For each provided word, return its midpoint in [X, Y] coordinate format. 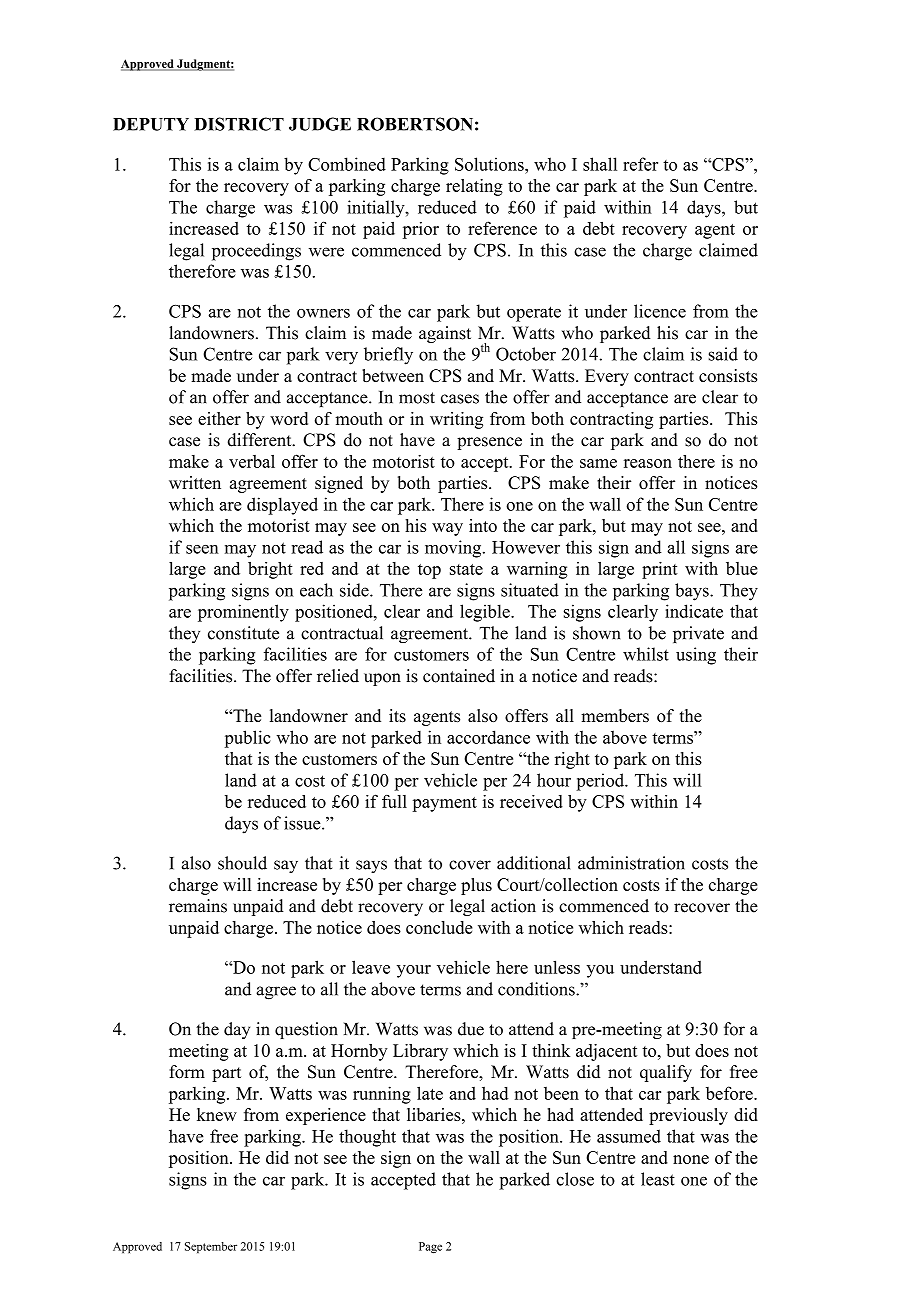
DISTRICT [239, 124]
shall [600, 164]
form [187, 1072]
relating [474, 187]
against [445, 334]
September [211, 1248]
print [660, 570]
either [219, 418]
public [248, 739]
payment [444, 804]
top [429, 571]
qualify [666, 1073]
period [601, 782]
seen [202, 549]
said [723, 354]
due [471, 1029]
